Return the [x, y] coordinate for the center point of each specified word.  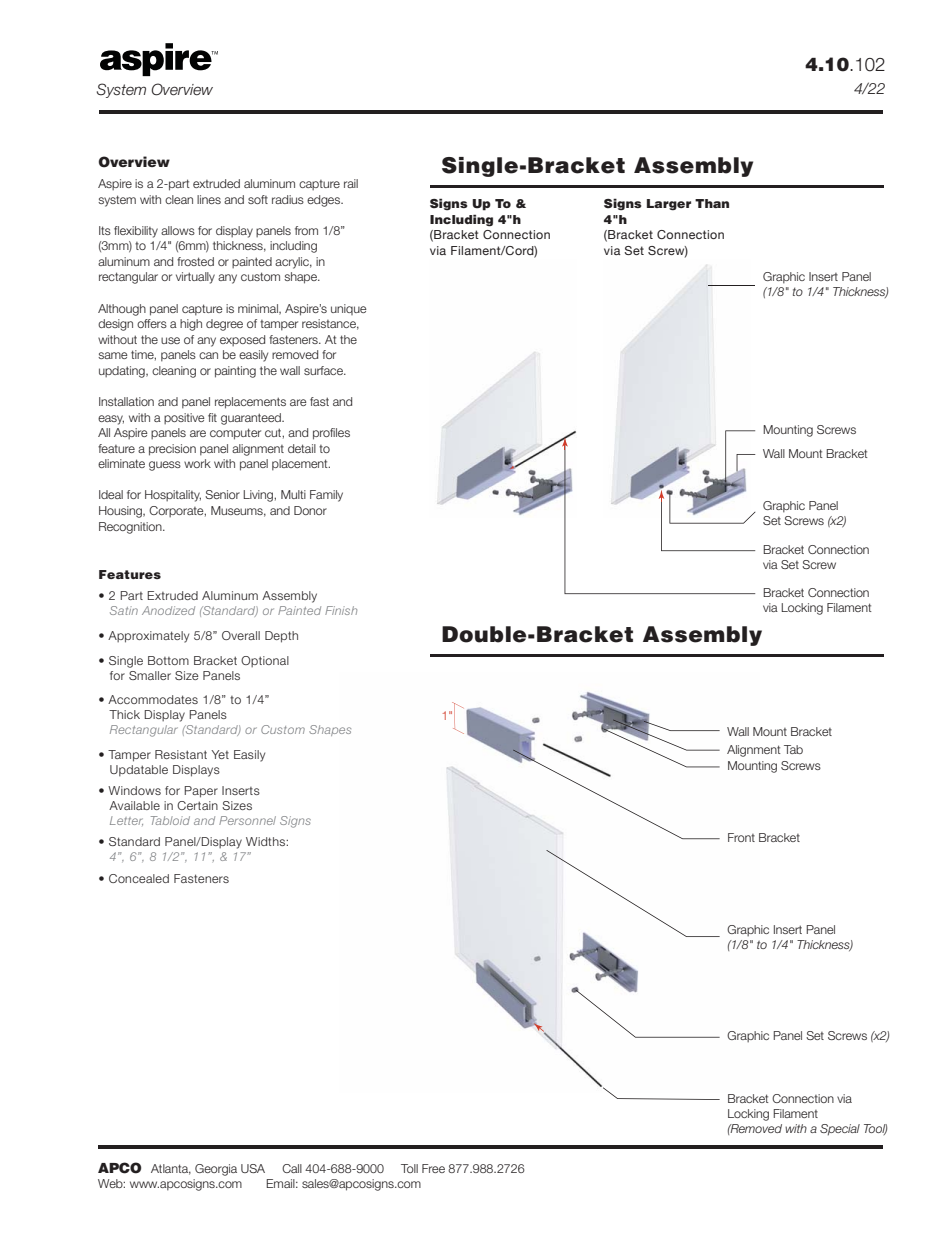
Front [741, 837]
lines [209, 199]
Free [433, 1168]
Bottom [168, 660]
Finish [341, 610]
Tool [875, 1129]
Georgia [216, 1170]
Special [840, 1130]
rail [351, 183]
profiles [331, 434]
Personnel [247, 820]
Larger [669, 205]
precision [172, 450]
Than [712, 203]
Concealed [139, 878]
